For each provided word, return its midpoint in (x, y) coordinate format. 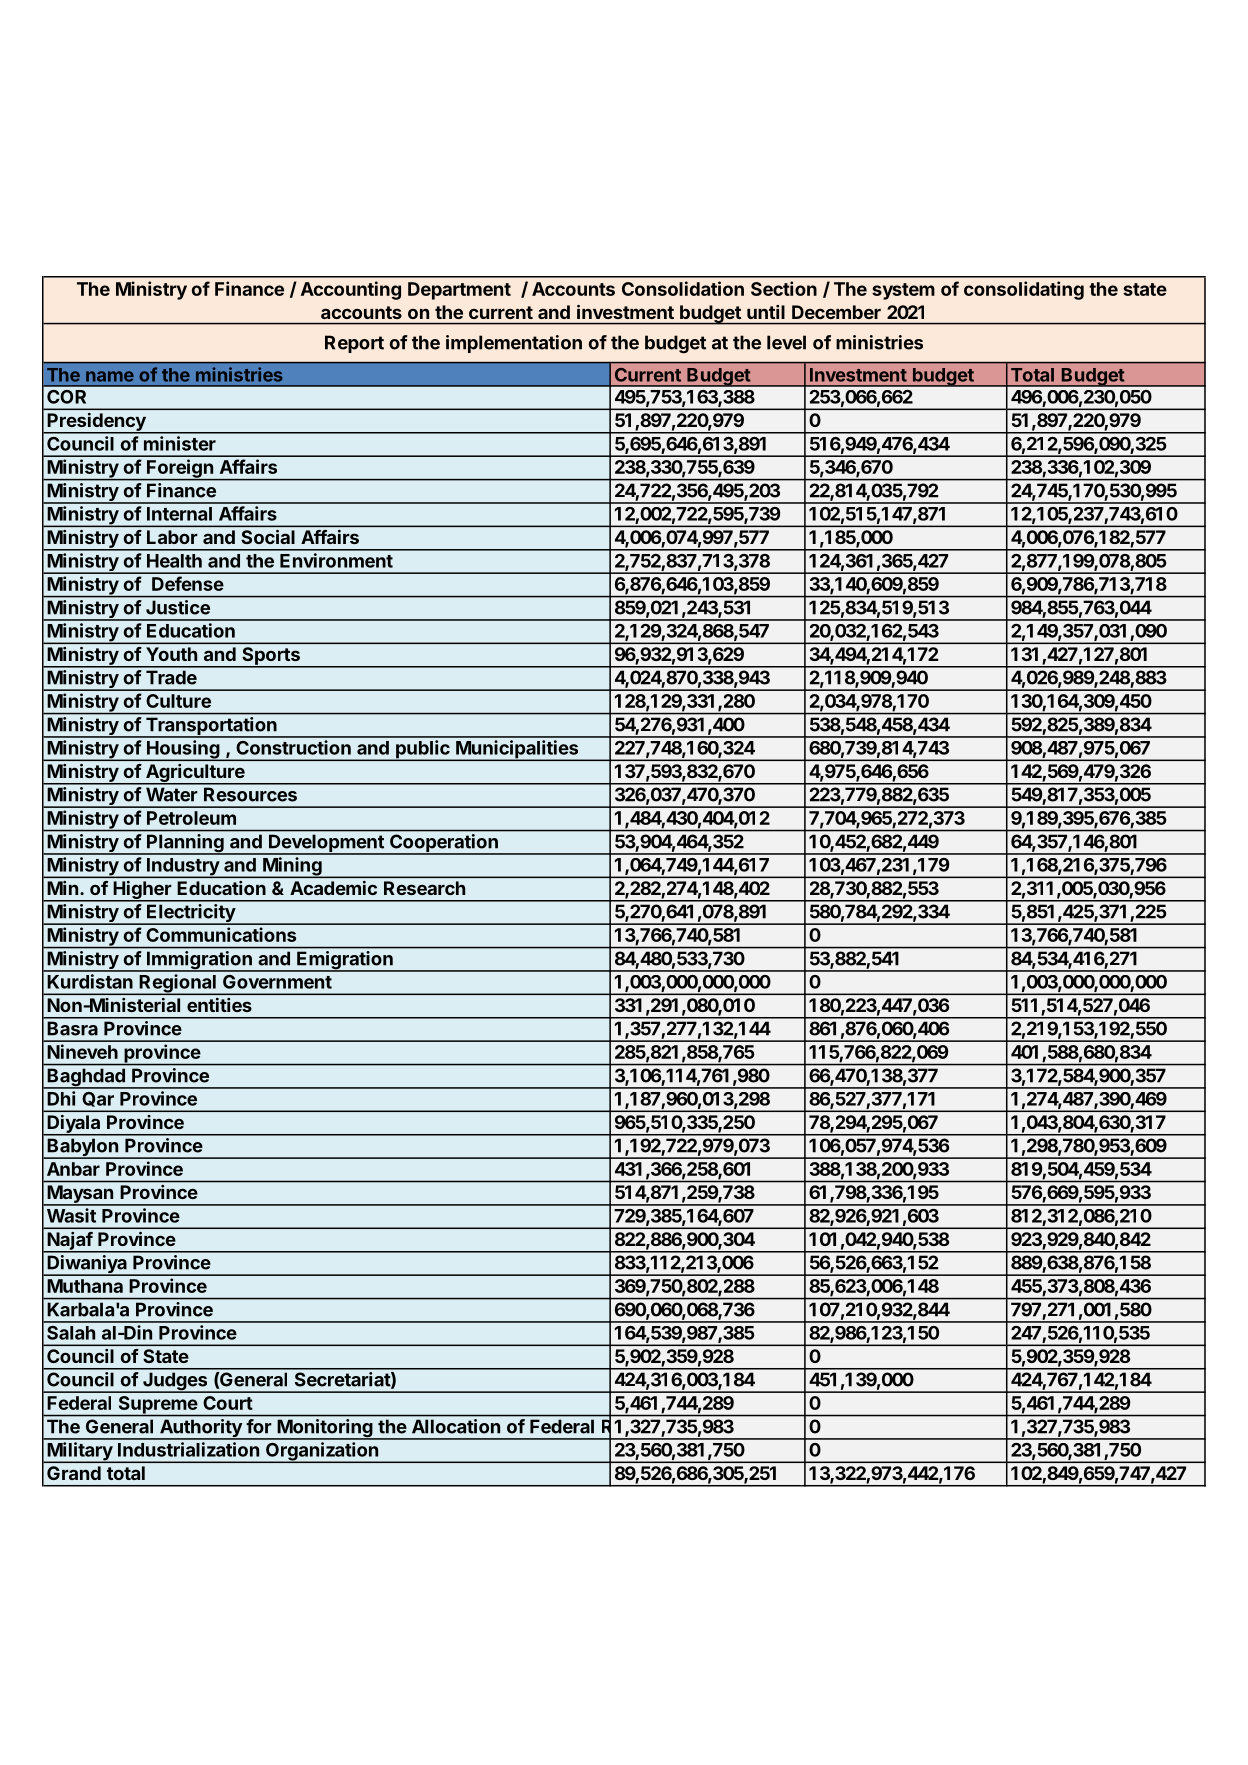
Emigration (345, 961)
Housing (183, 750)
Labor (172, 537)
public (423, 750)
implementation (514, 344)
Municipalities (517, 750)
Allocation (456, 1426)
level (786, 342)
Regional (178, 984)
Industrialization (188, 1449)
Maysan (80, 1195)
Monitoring (325, 1429)
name (110, 376)
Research (424, 888)
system (903, 291)
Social (268, 537)
